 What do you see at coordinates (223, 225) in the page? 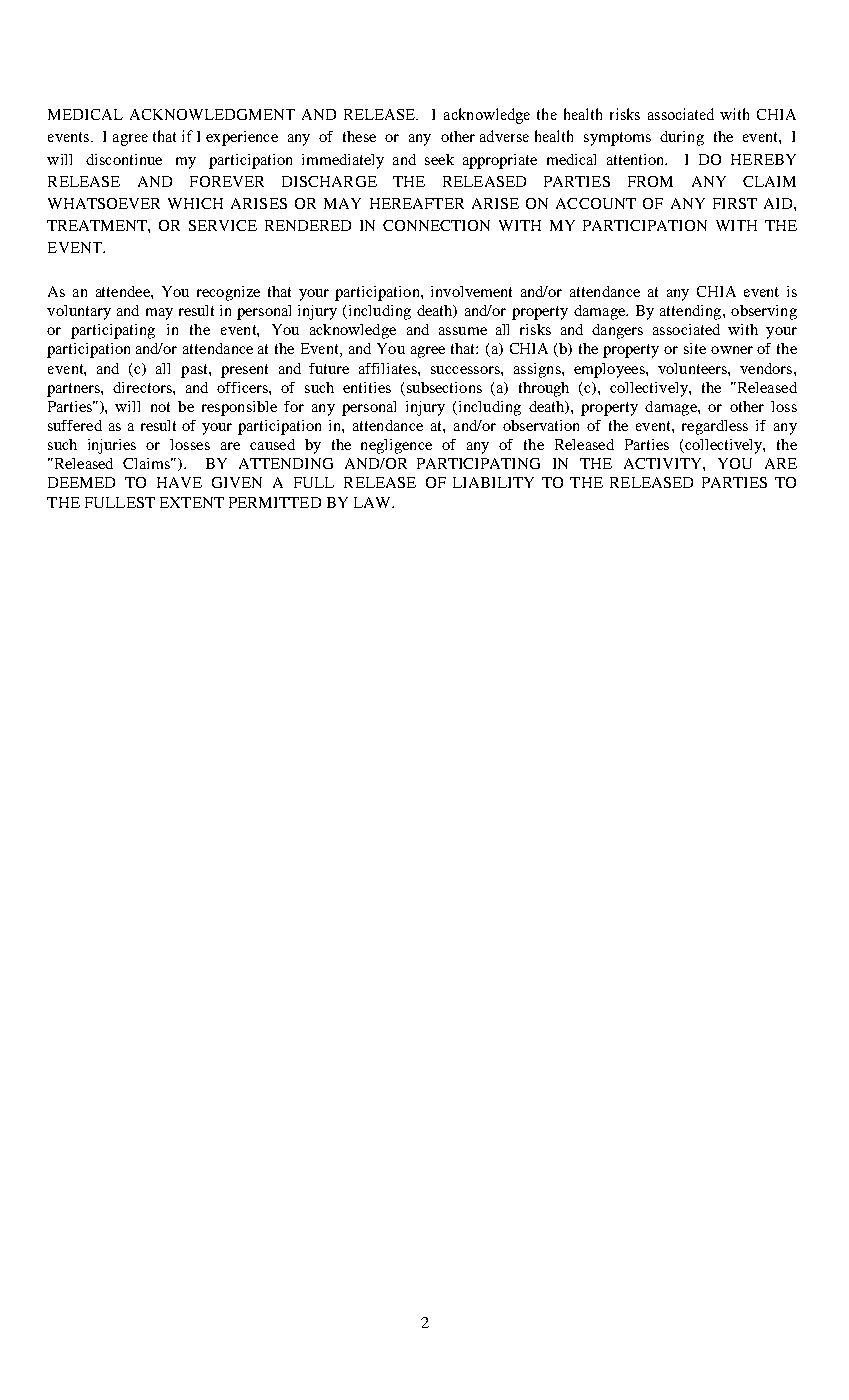
I see `SERVICE` at bounding box center [223, 225].
